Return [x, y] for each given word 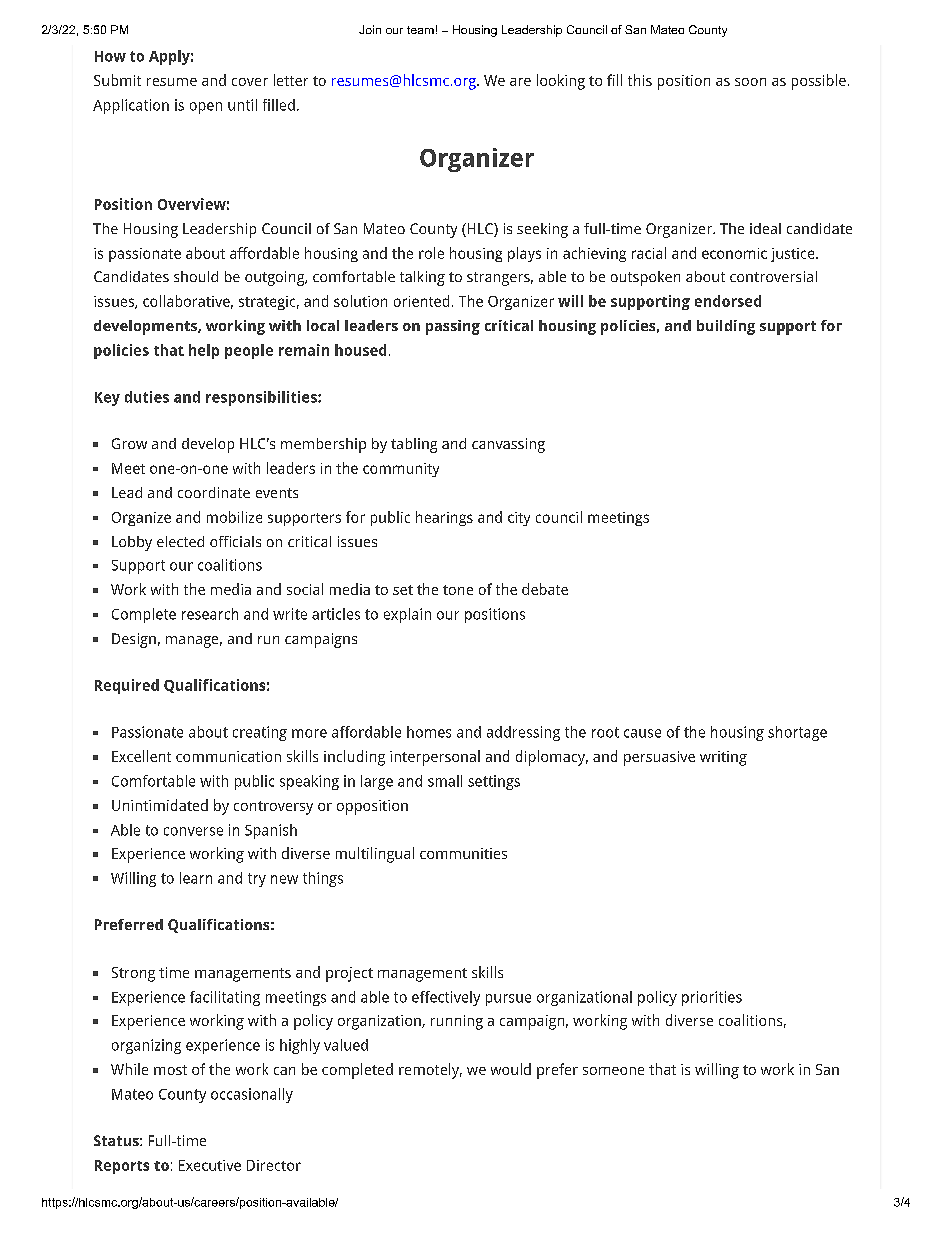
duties [147, 397]
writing [723, 758]
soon [750, 82]
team [420, 30]
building [726, 327]
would [511, 1069]
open [206, 108]
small [445, 781]
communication [228, 756]
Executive [210, 1165]
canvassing [508, 445]
